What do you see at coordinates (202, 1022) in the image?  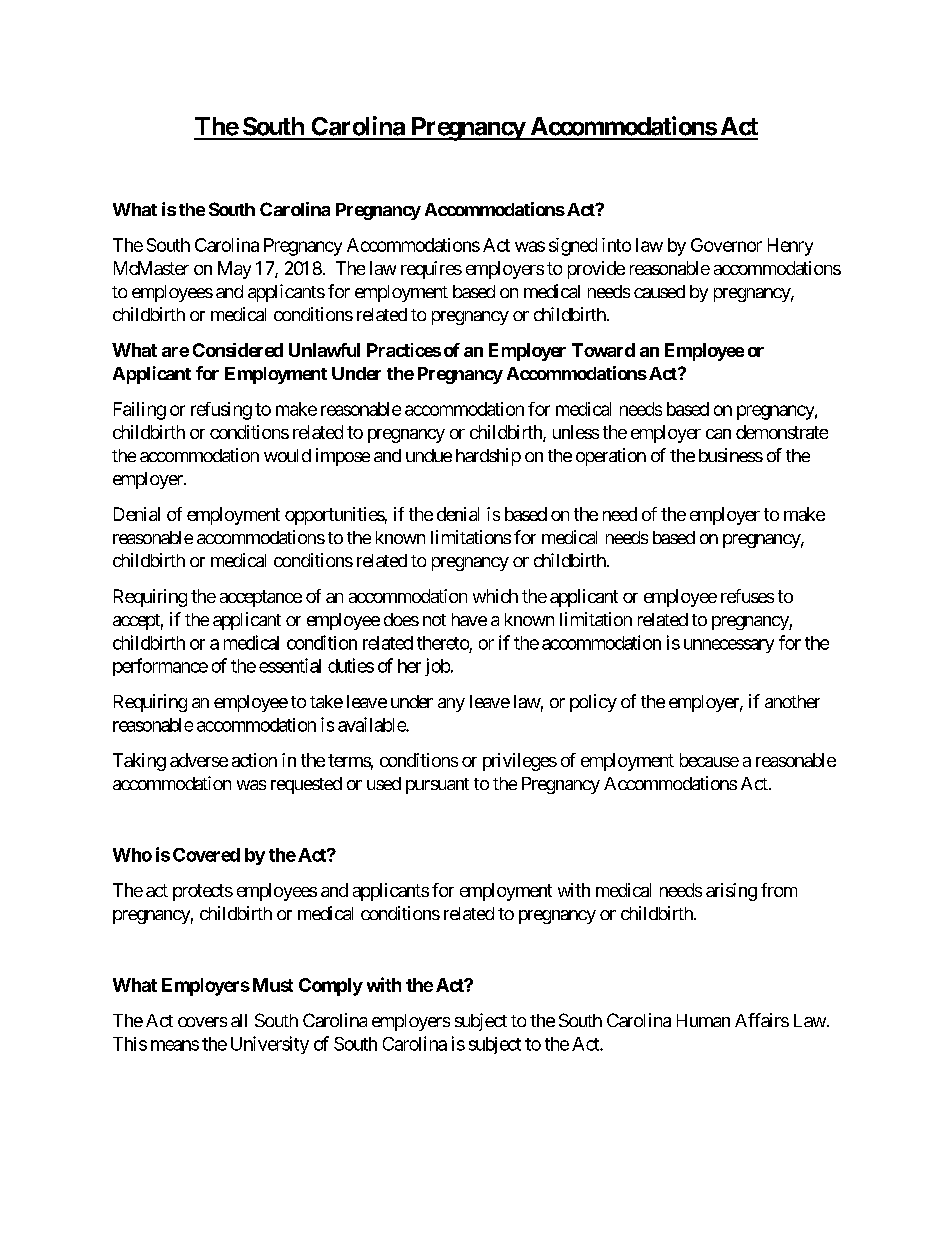 I see `covers` at bounding box center [202, 1022].
